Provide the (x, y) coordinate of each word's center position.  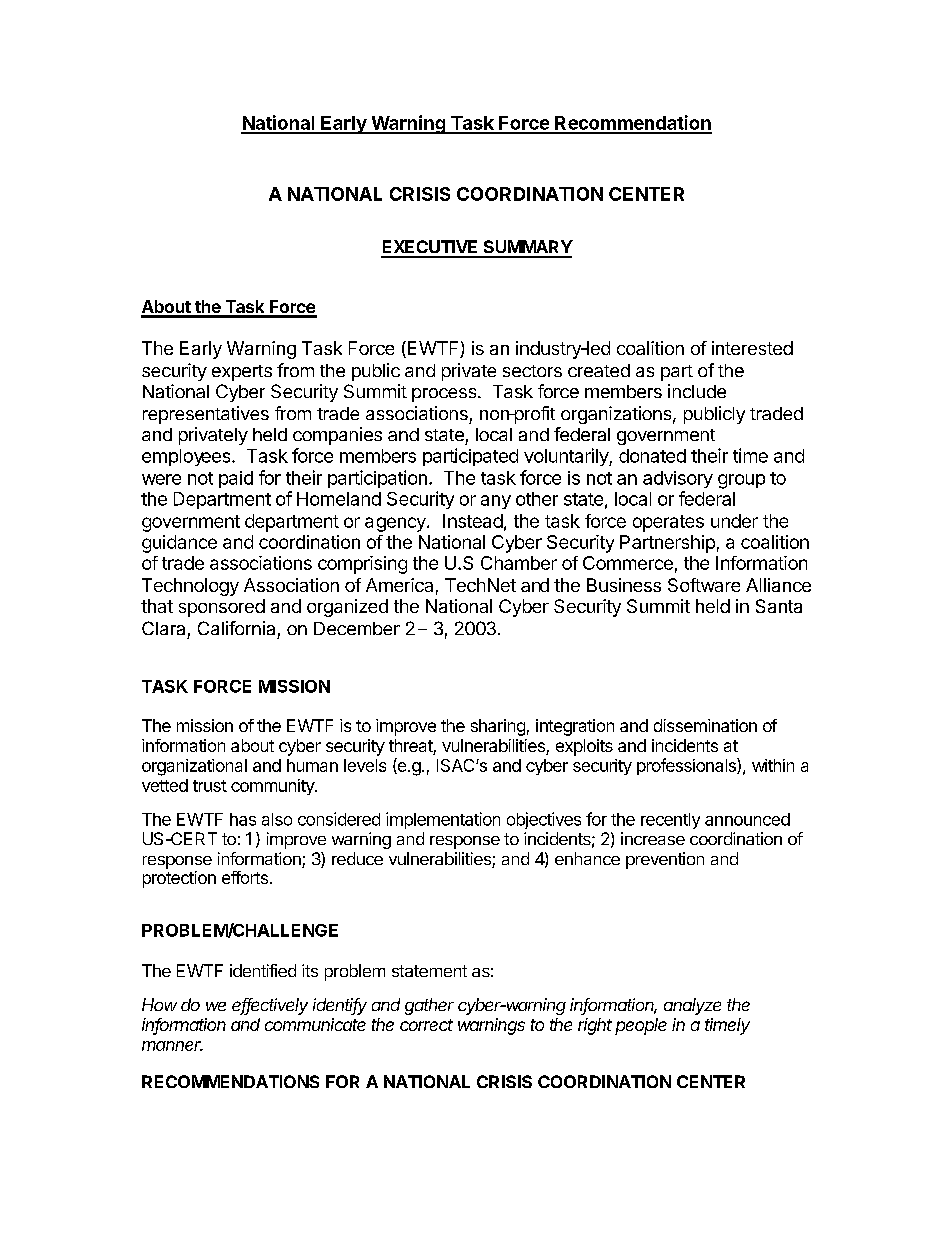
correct (426, 1025)
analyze (692, 1006)
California (236, 628)
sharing (498, 727)
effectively (270, 1006)
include (697, 391)
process (445, 395)
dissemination (705, 725)
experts (242, 373)
